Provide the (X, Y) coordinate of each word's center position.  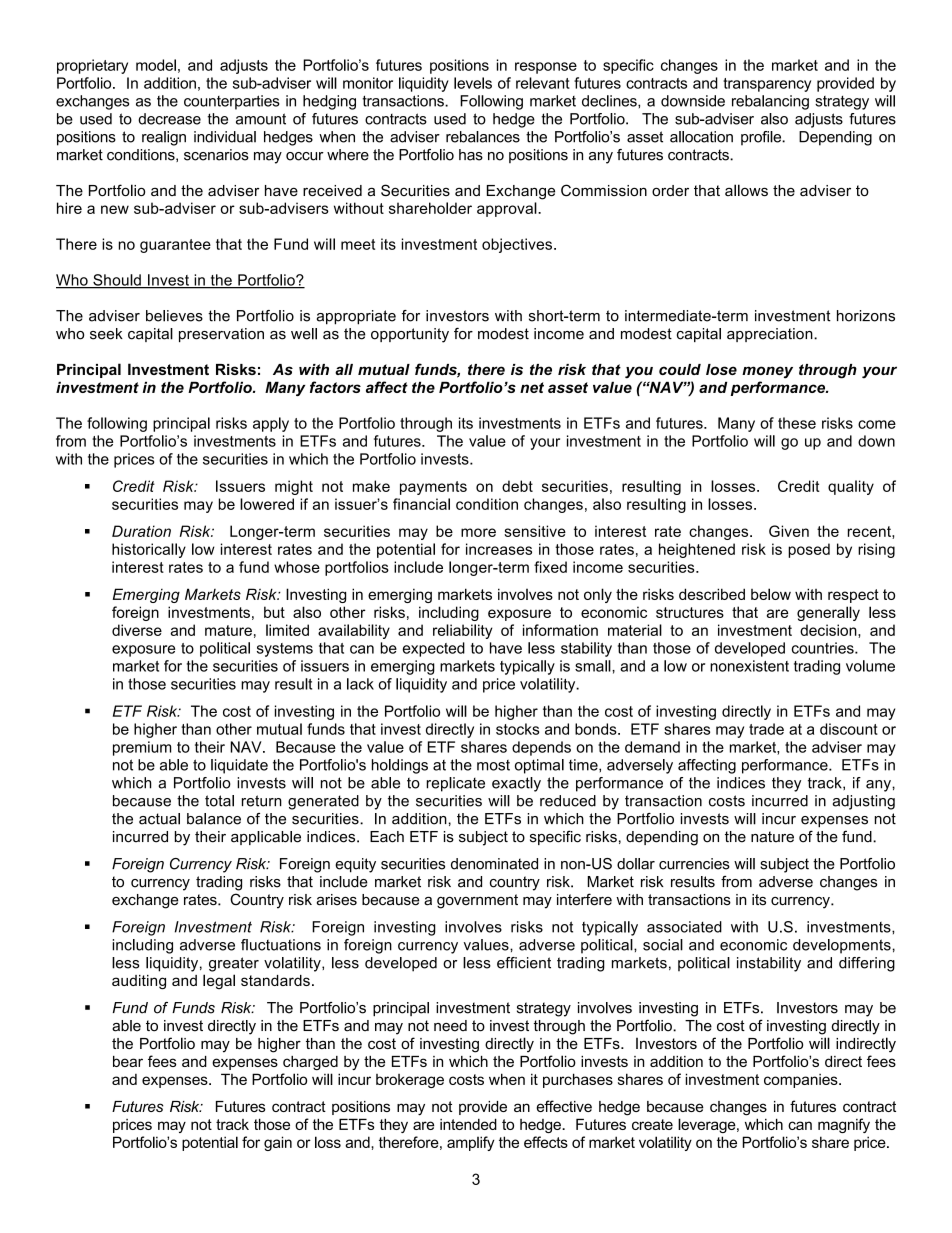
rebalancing (770, 102)
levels (473, 83)
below (771, 594)
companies (802, 1081)
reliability (463, 631)
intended (468, 1124)
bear (128, 1061)
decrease (169, 119)
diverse (137, 630)
